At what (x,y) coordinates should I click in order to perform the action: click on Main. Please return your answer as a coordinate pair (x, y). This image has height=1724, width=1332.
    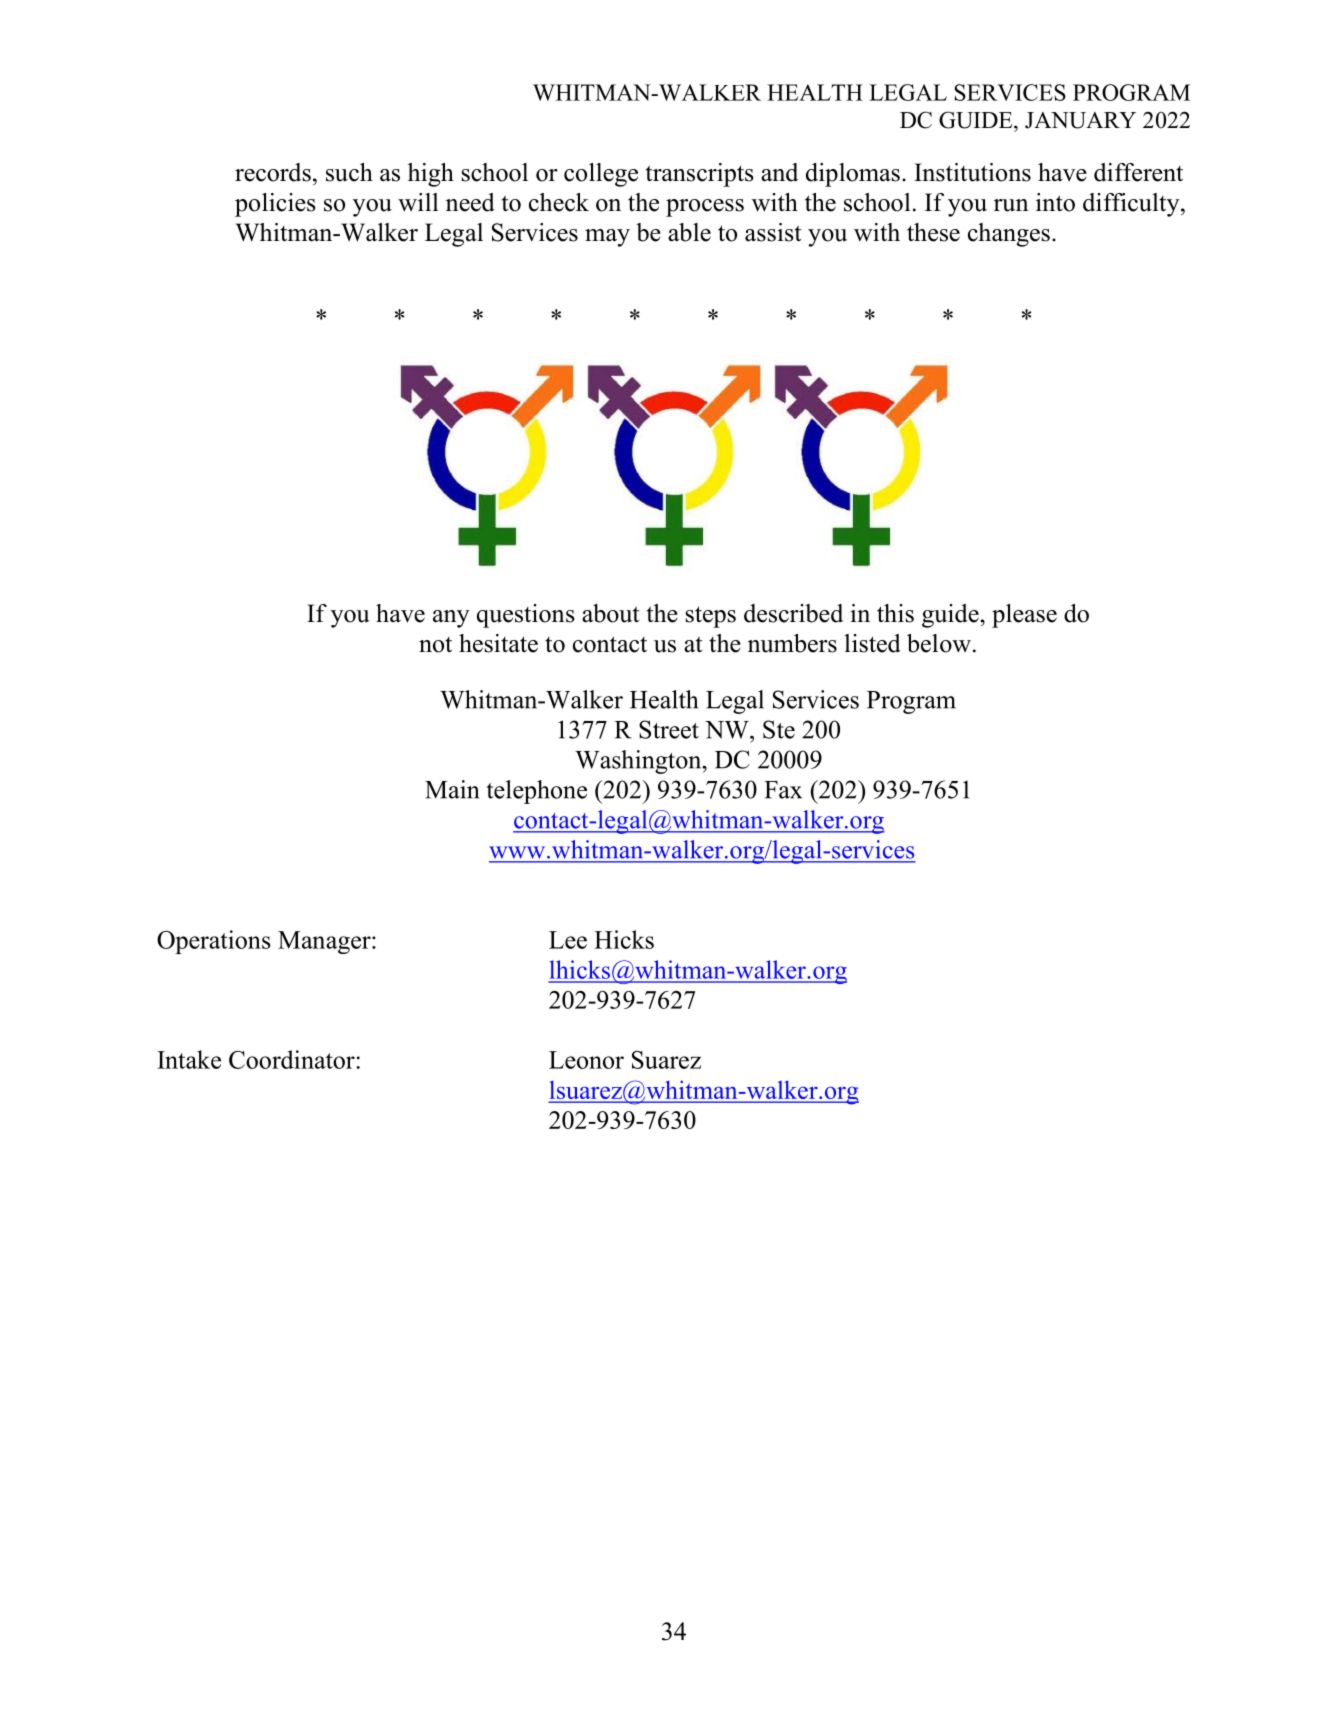
    Looking at the image, I should click on (452, 789).
